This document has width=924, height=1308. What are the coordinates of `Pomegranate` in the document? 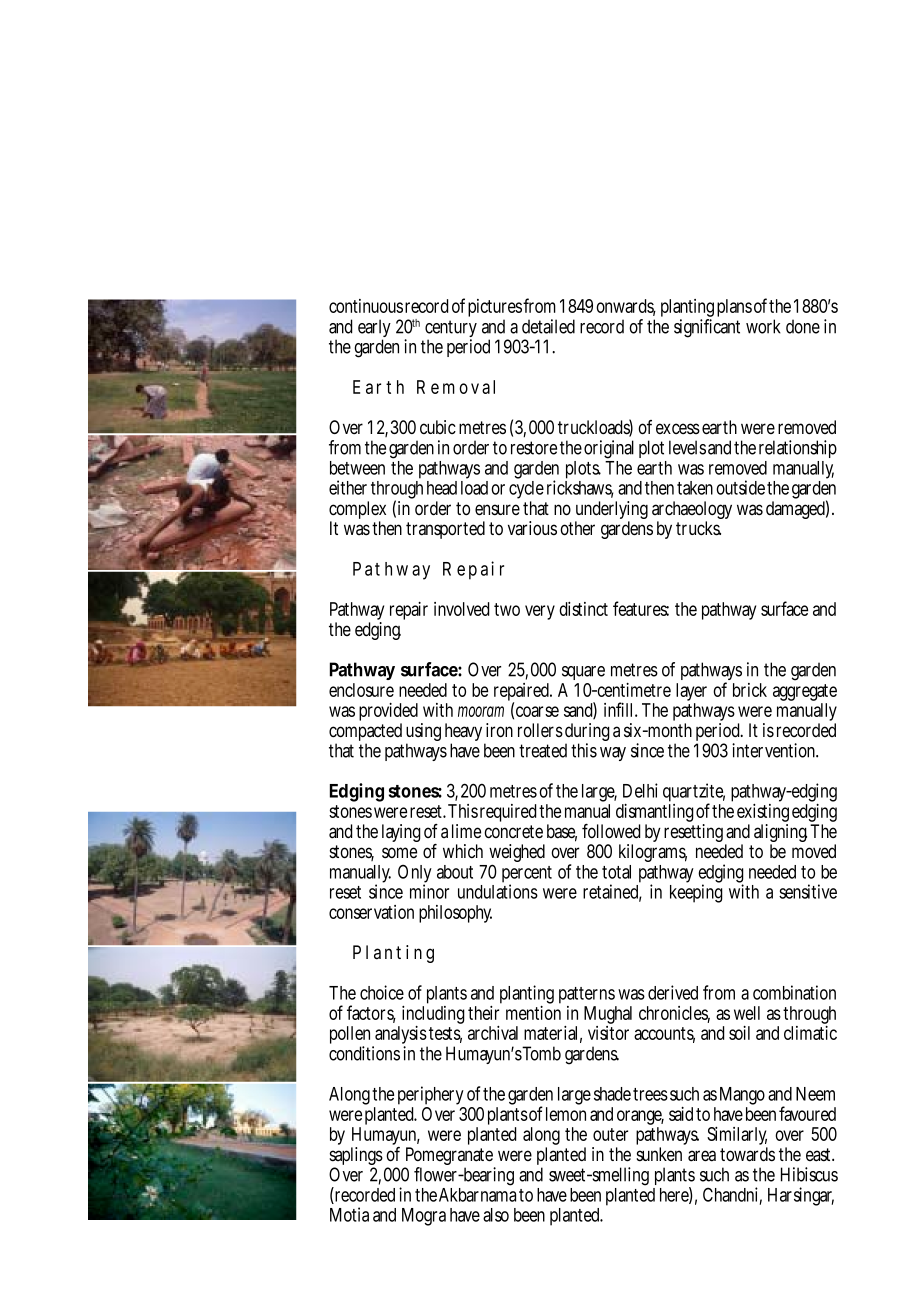 It's located at (448, 1157).
